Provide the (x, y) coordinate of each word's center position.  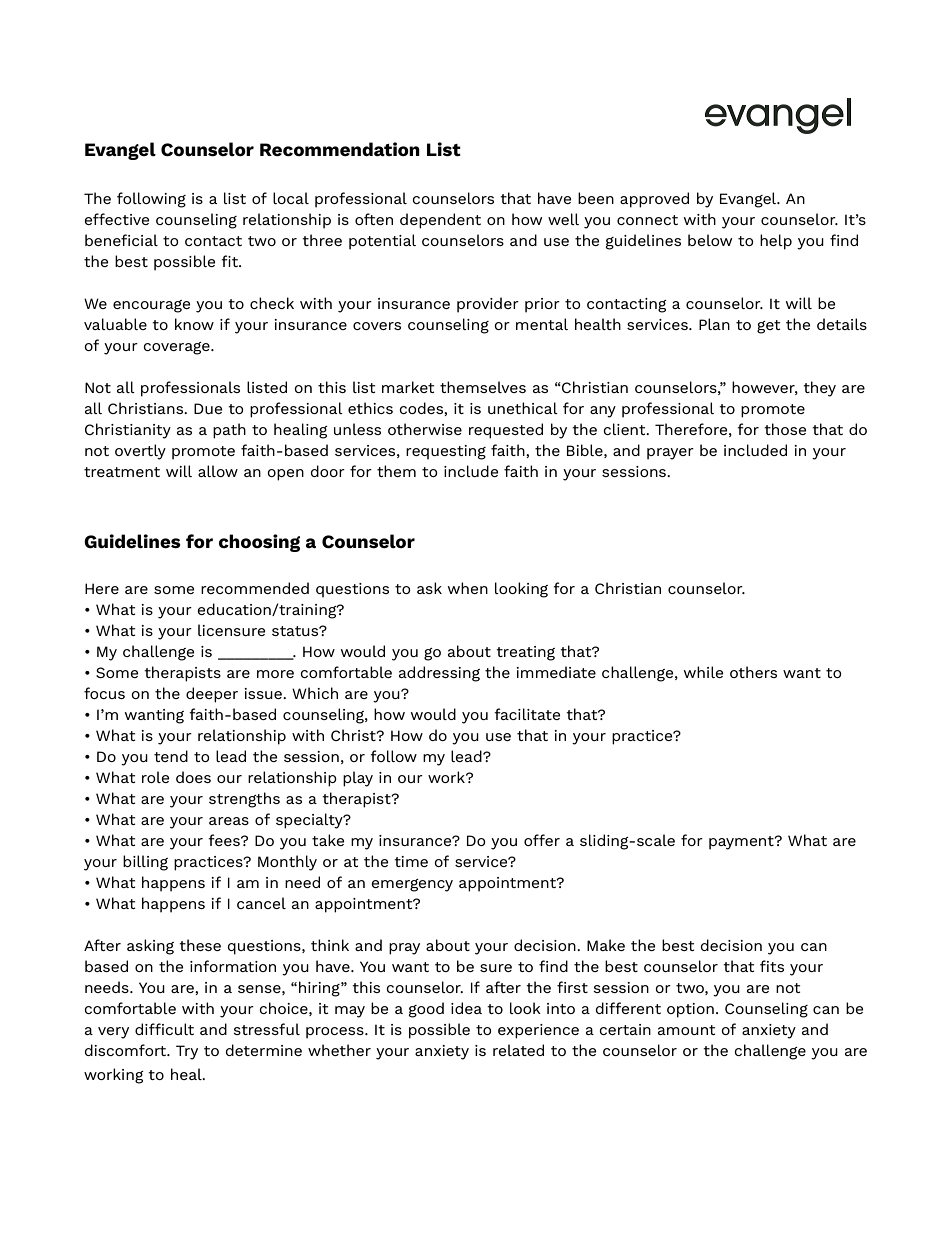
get (768, 327)
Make (606, 945)
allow (218, 471)
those (785, 429)
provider (488, 305)
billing (145, 863)
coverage (177, 348)
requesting (446, 452)
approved (654, 200)
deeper (212, 695)
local (291, 198)
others (753, 672)
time (411, 861)
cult (179, 1029)
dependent (440, 221)
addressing (439, 674)
